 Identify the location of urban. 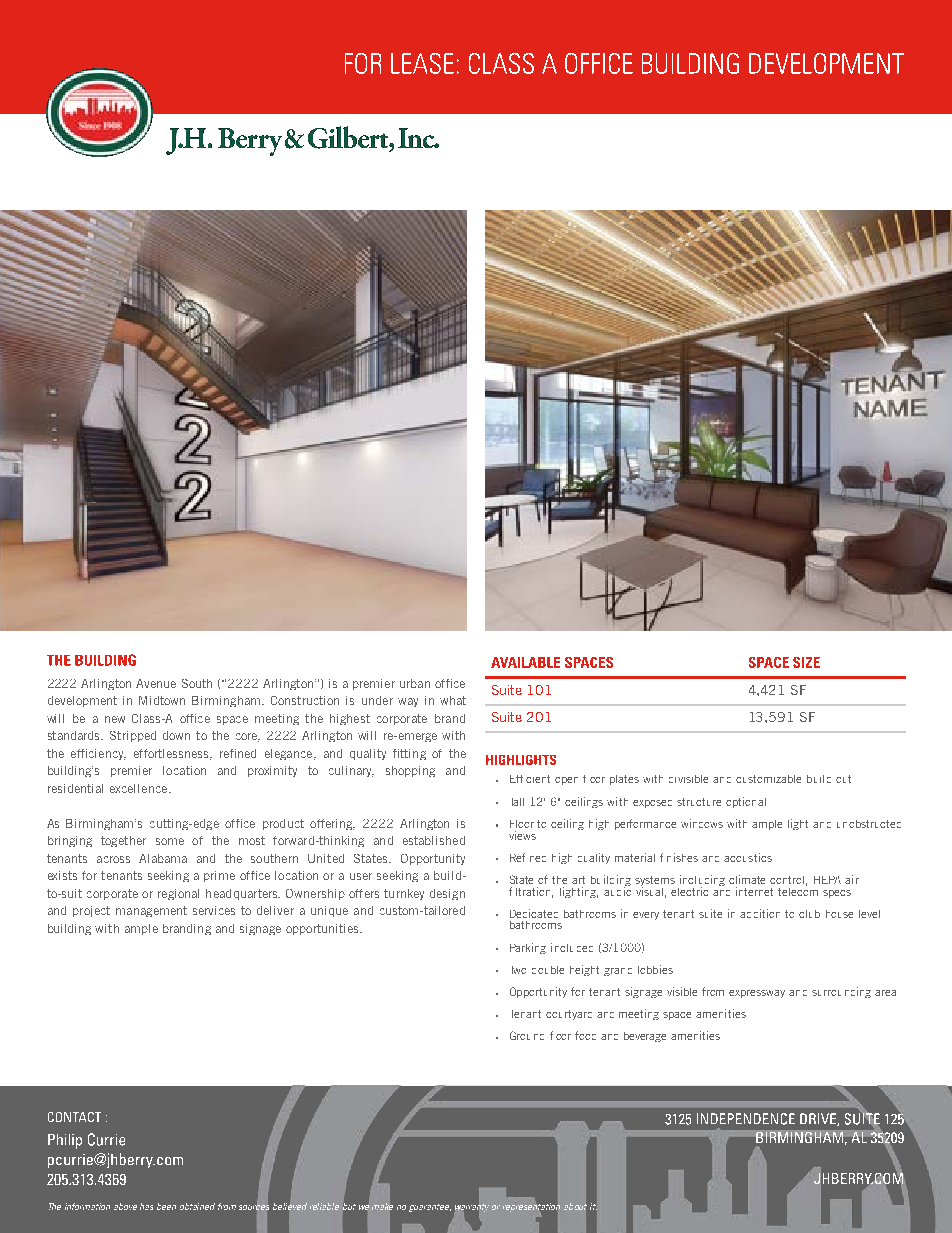
(415, 683).
